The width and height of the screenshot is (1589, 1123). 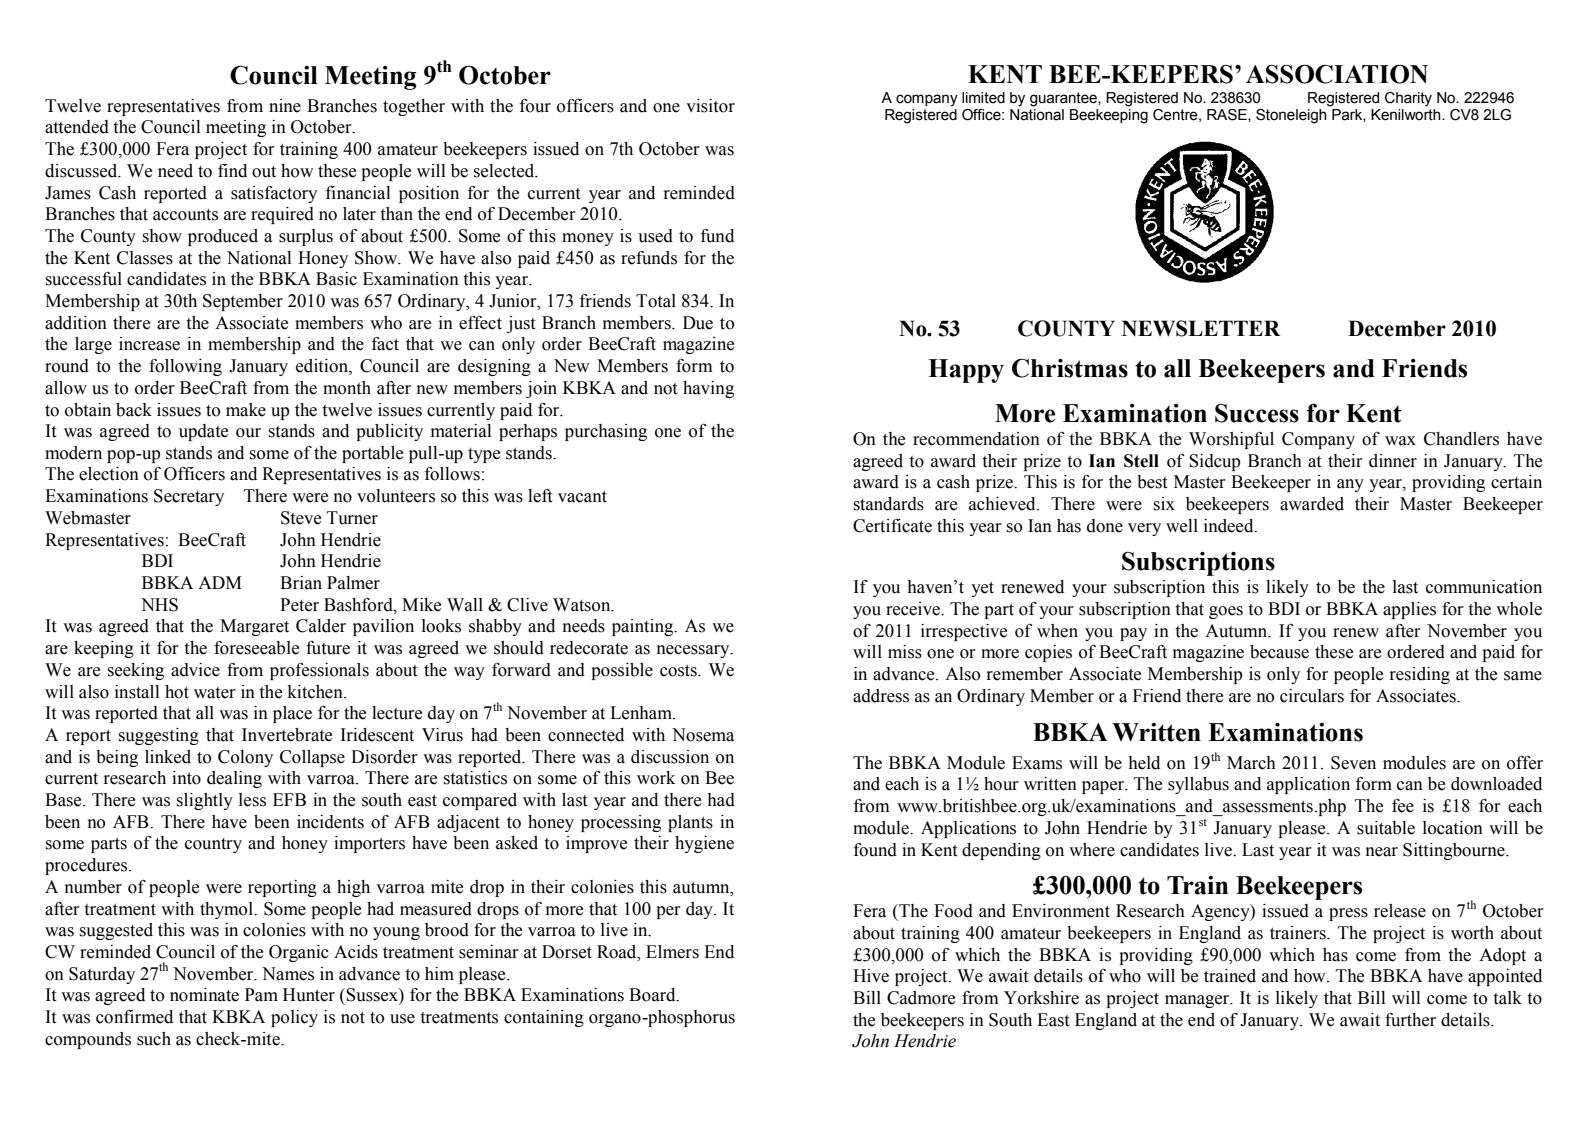 What do you see at coordinates (215, 693) in the screenshot?
I see `water` at bounding box center [215, 693].
